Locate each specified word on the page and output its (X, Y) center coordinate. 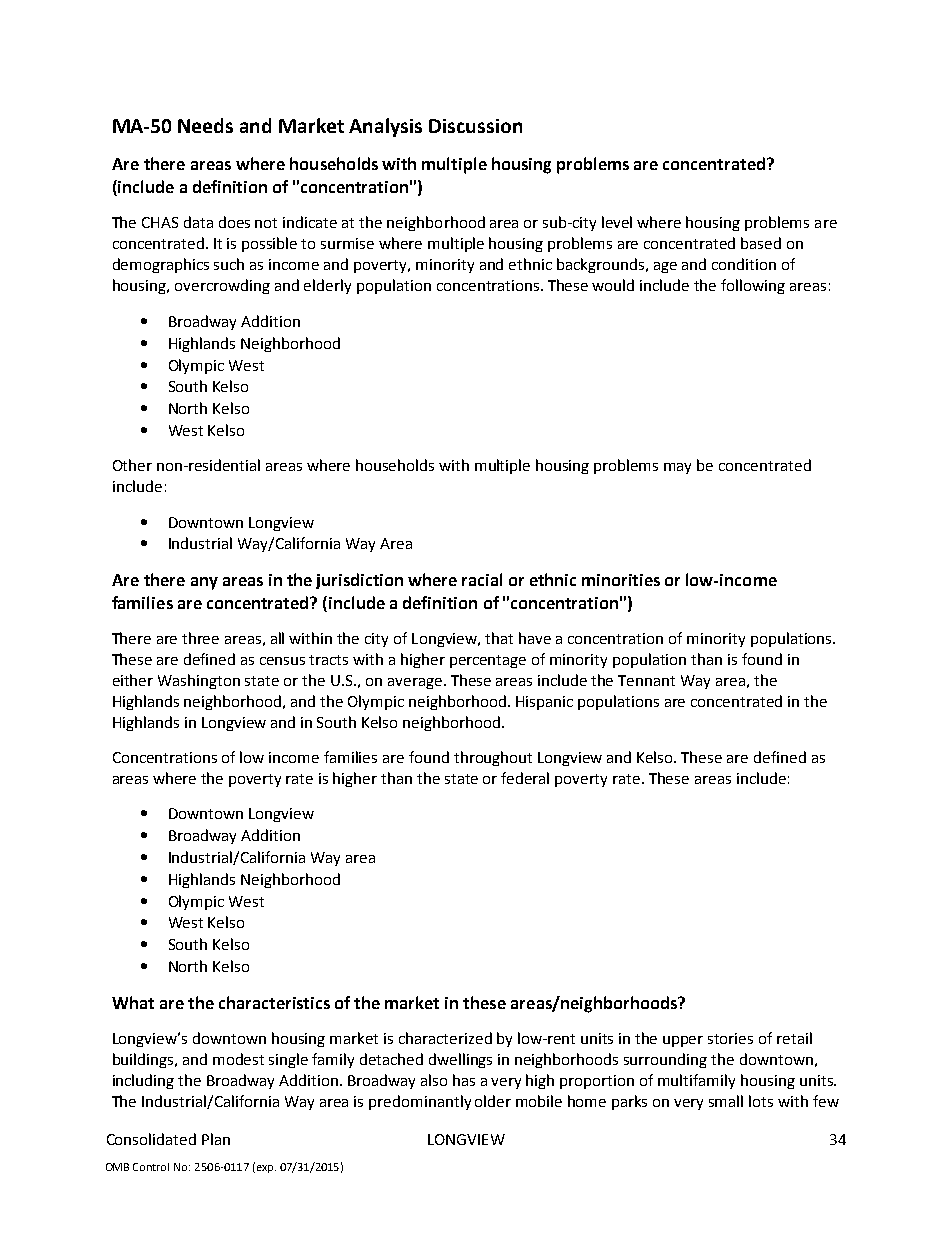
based (761, 243)
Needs (205, 125)
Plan (216, 1139)
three (200, 638)
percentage (488, 661)
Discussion (475, 126)
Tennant (646, 680)
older (493, 1101)
